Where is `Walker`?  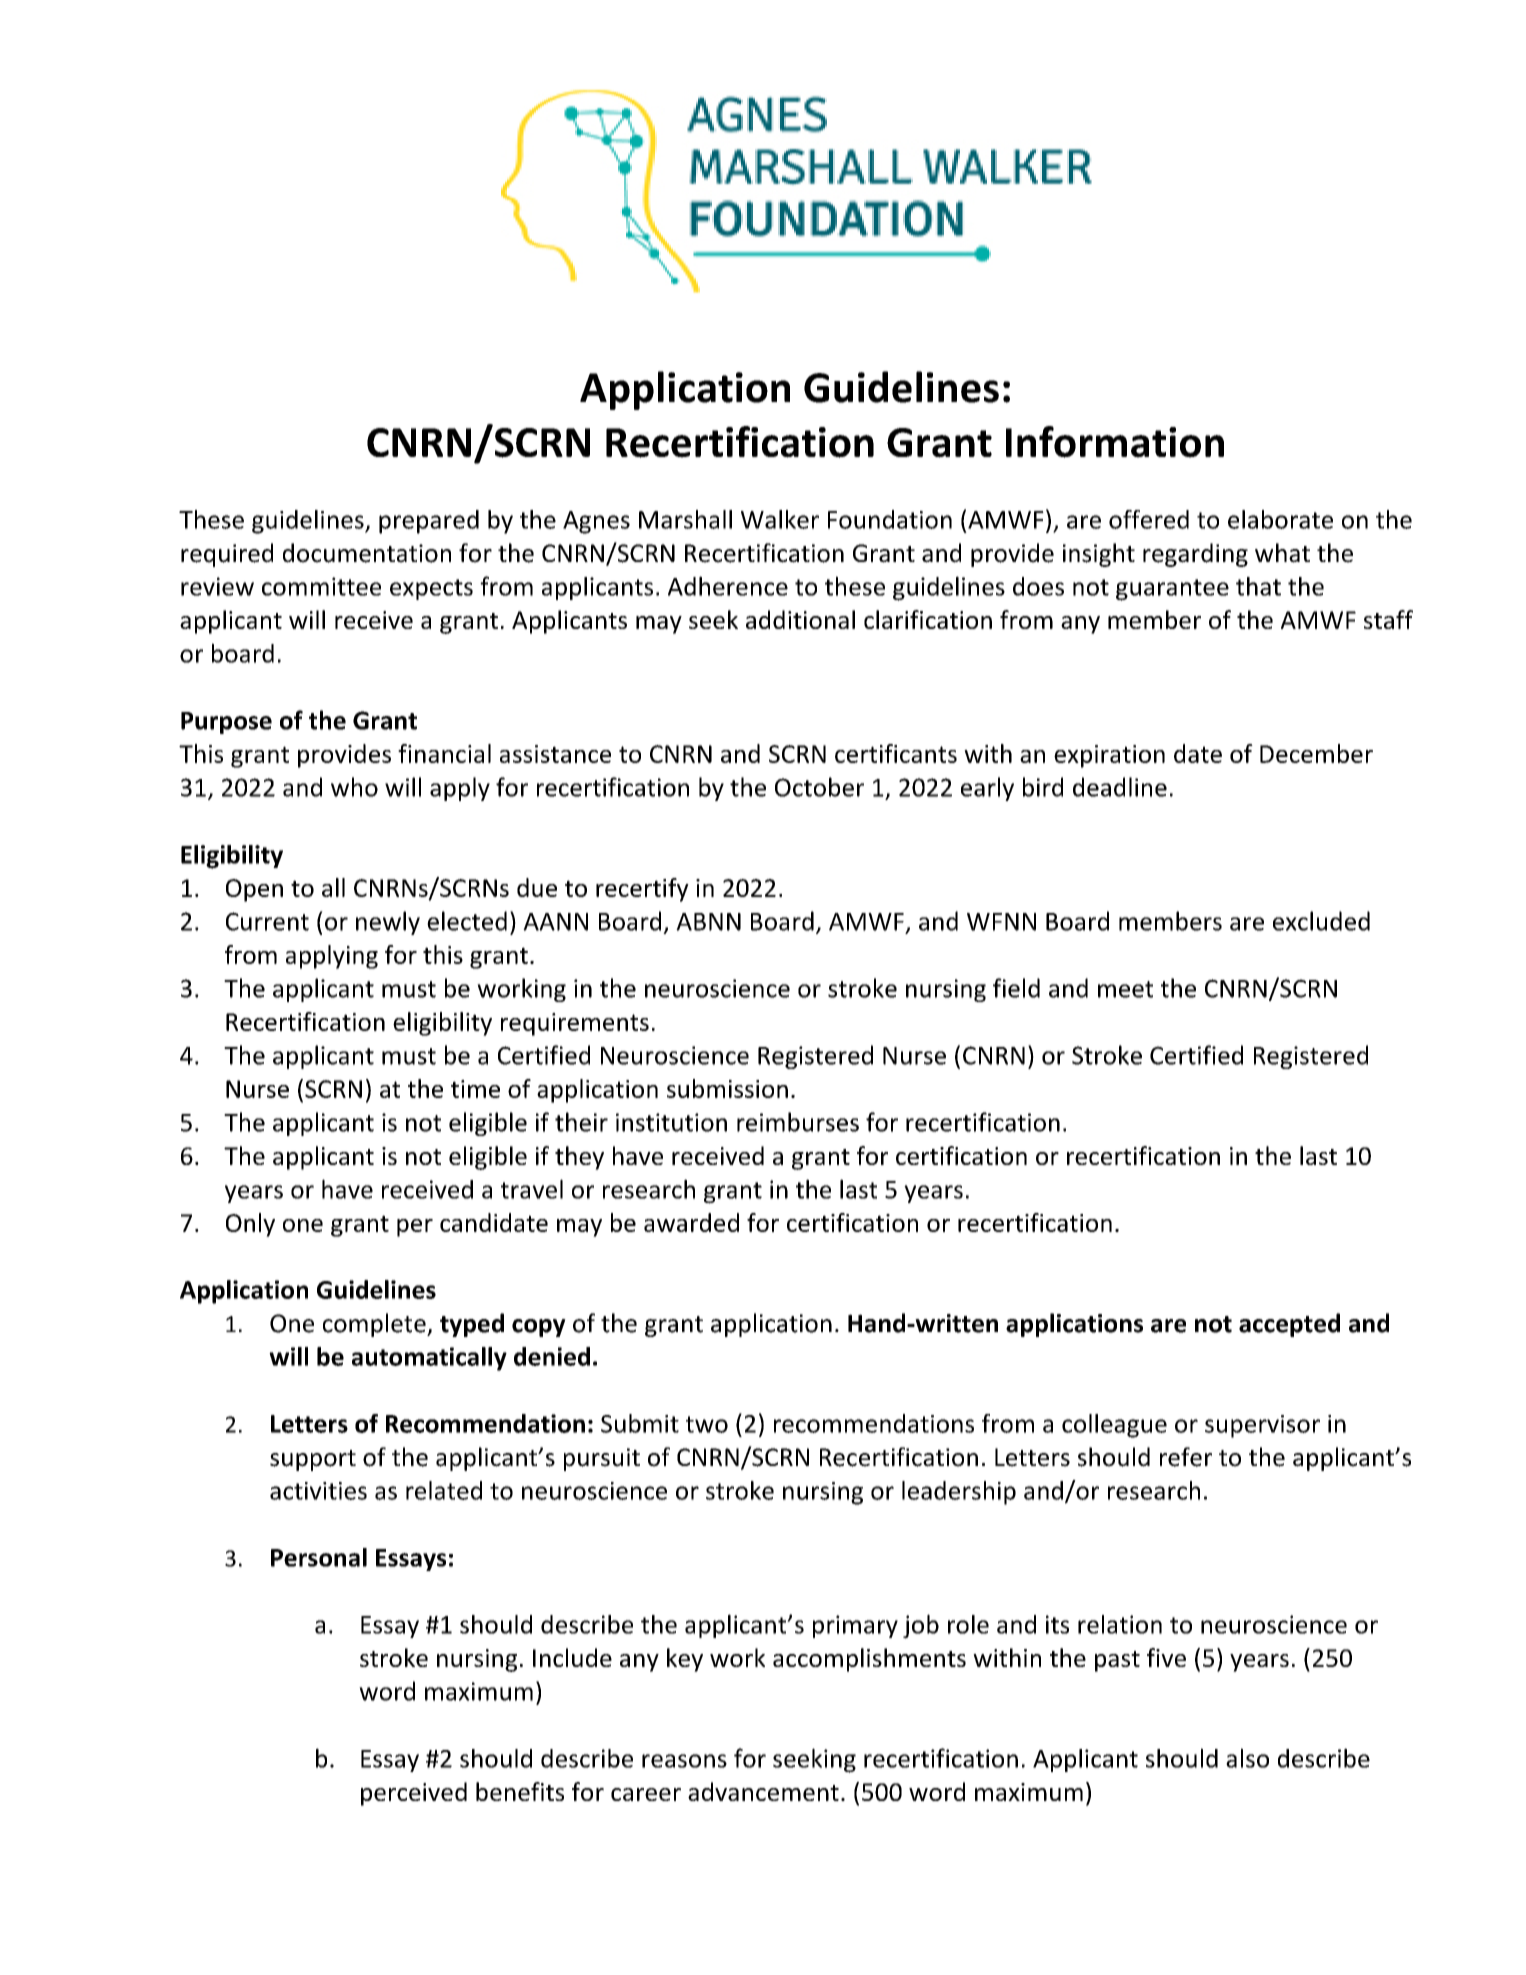 Walker is located at coordinates (780, 519).
